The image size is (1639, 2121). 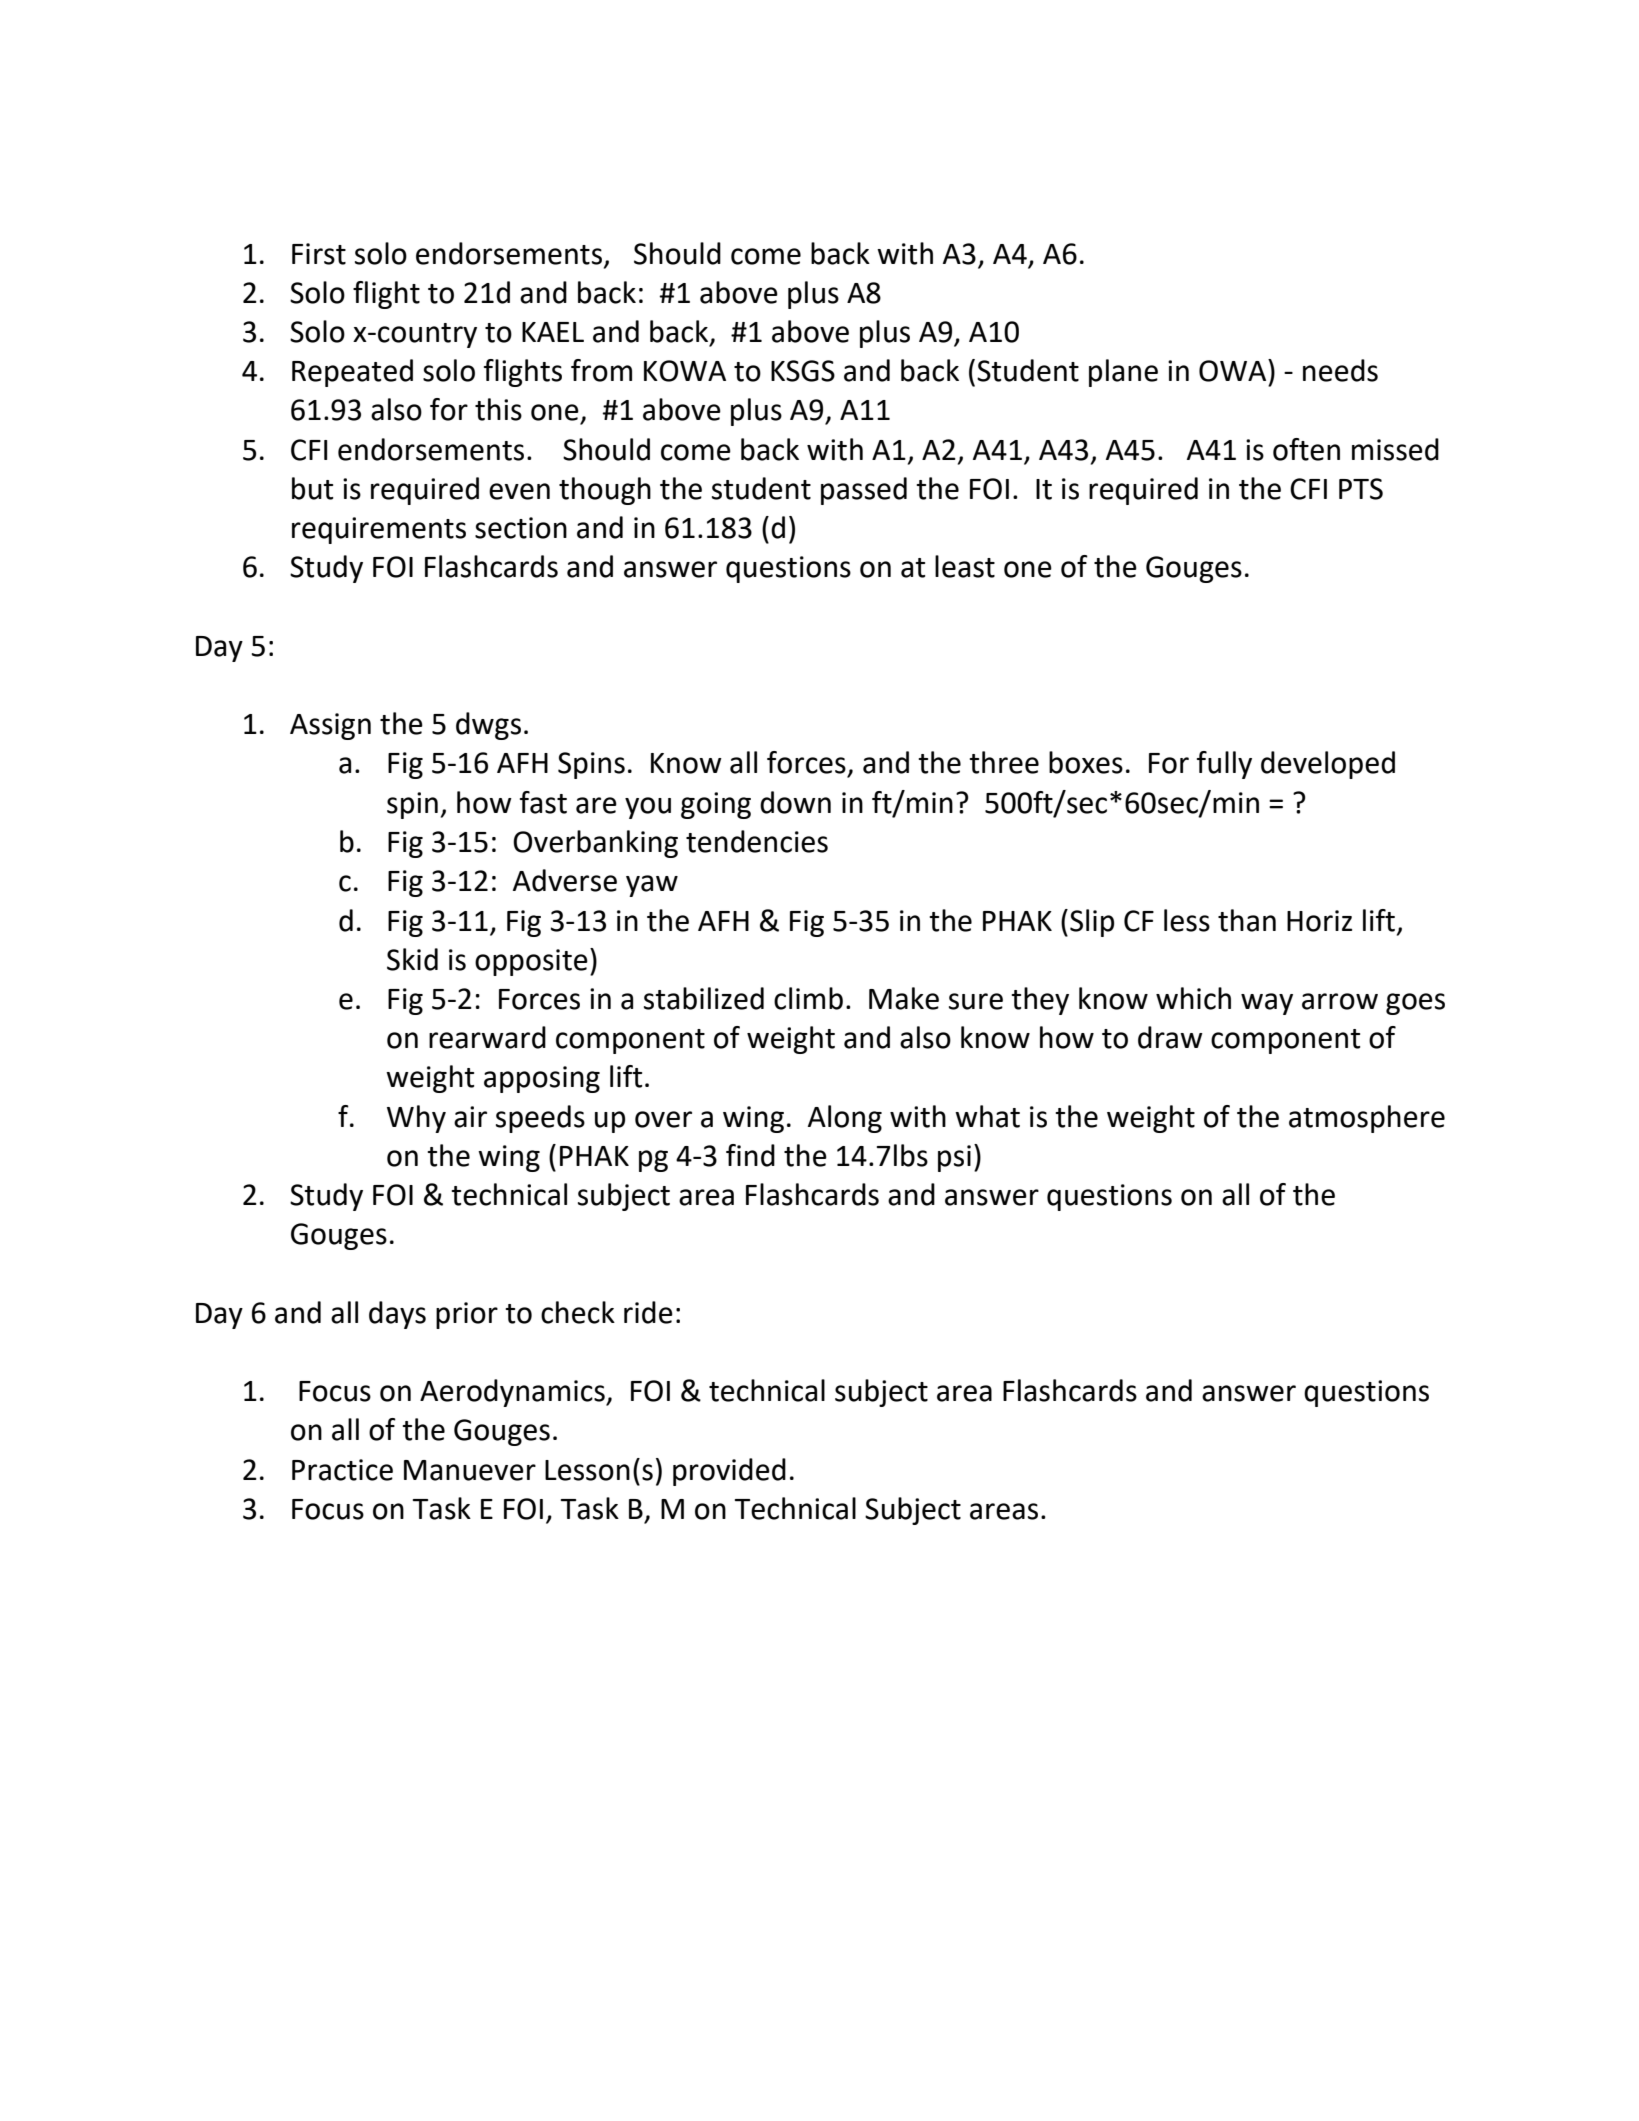 What do you see at coordinates (1361, 489) in the image?
I see `PTS` at bounding box center [1361, 489].
